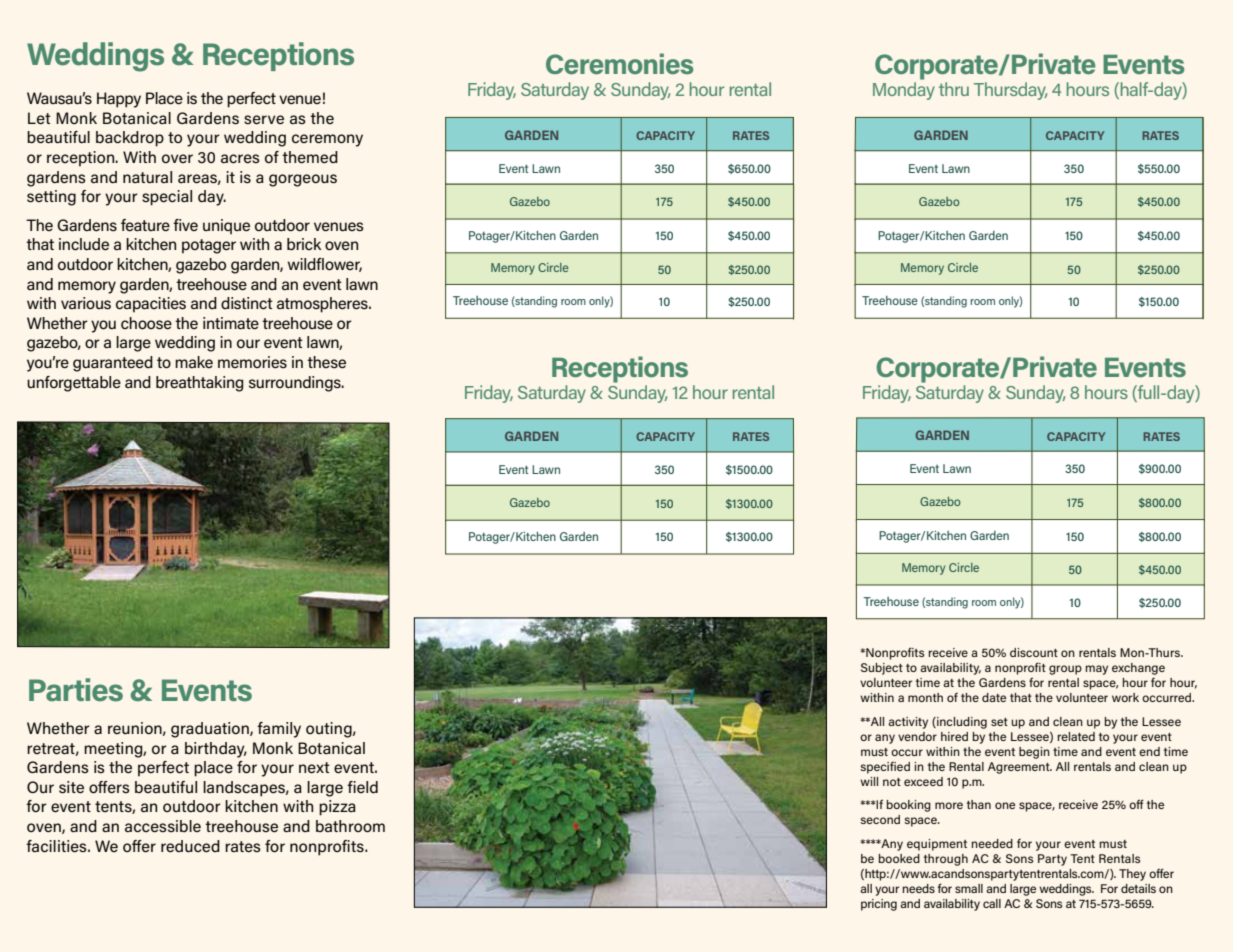  What do you see at coordinates (76, 690) in the screenshot?
I see `Parties` at bounding box center [76, 690].
